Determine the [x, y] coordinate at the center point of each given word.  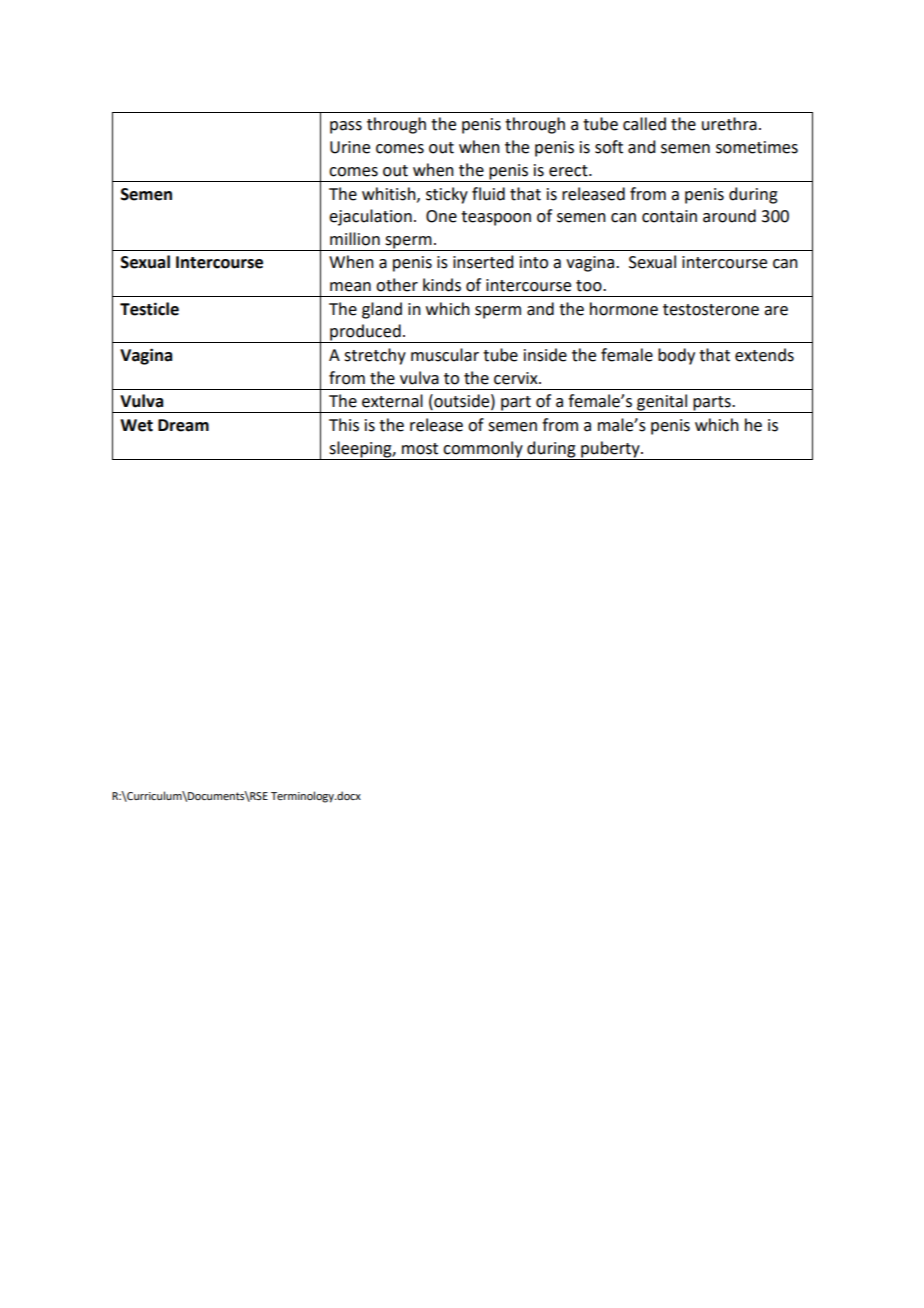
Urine [350, 147]
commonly [483, 449]
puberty [611, 449]
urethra [729, 124]
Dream [183, 425]
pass [346, 127]
